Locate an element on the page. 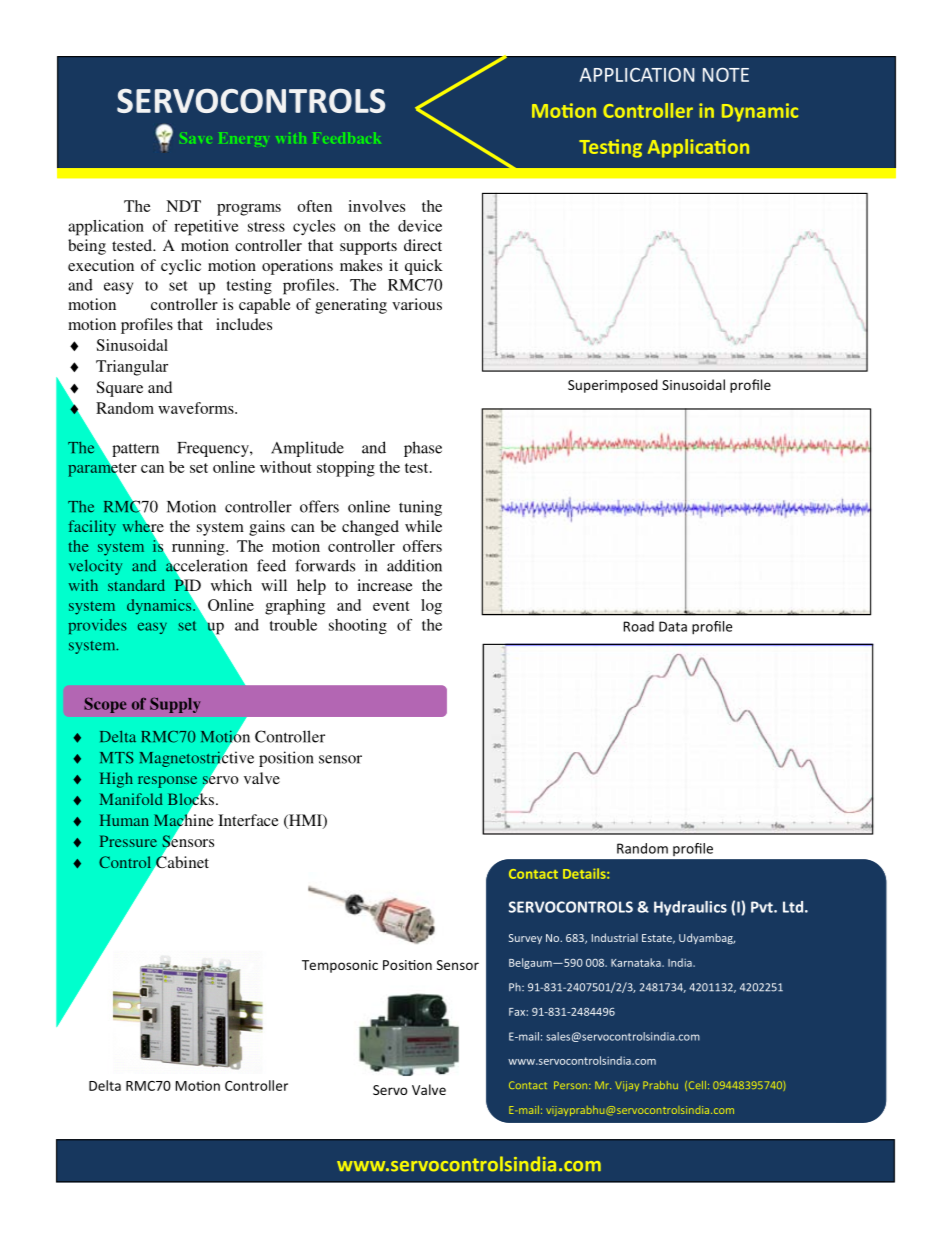 This image has height=1233, width=952. Pressure is located at coordinates (128, 841).
